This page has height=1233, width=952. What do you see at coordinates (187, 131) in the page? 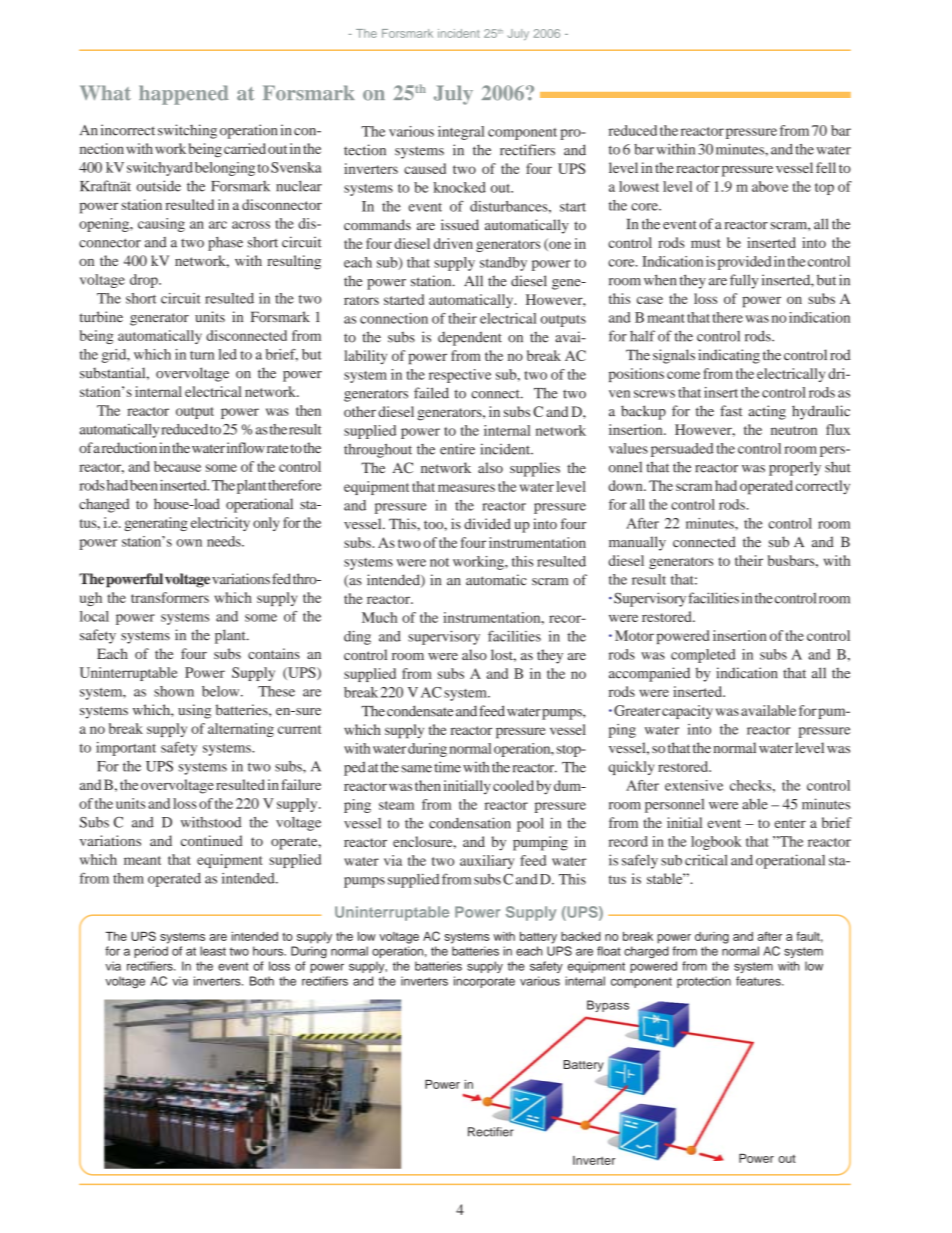
I see `switching` at bounding box center [187, 131].
